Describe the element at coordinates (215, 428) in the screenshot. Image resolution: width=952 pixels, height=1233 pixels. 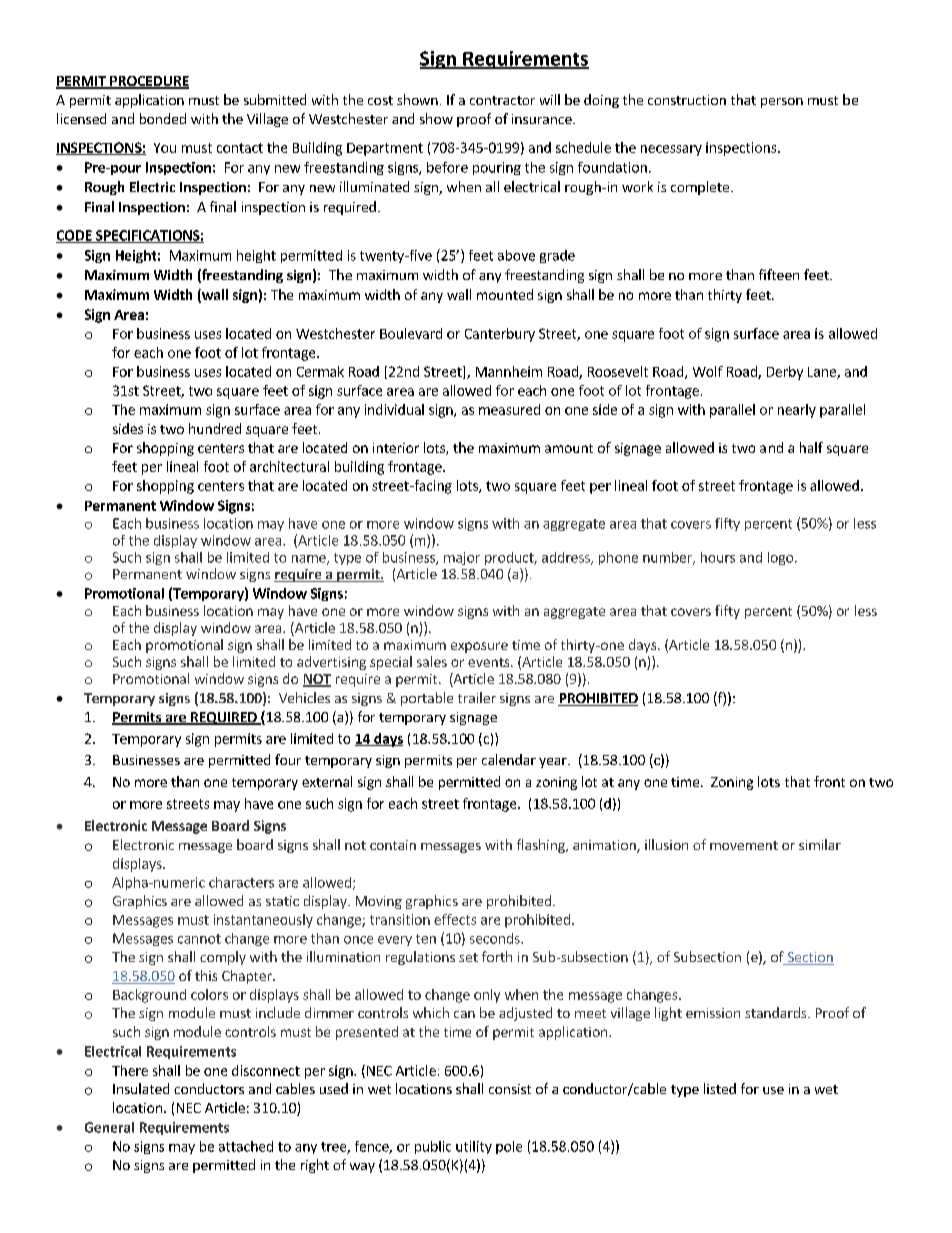
I see `hundred` at that location.
